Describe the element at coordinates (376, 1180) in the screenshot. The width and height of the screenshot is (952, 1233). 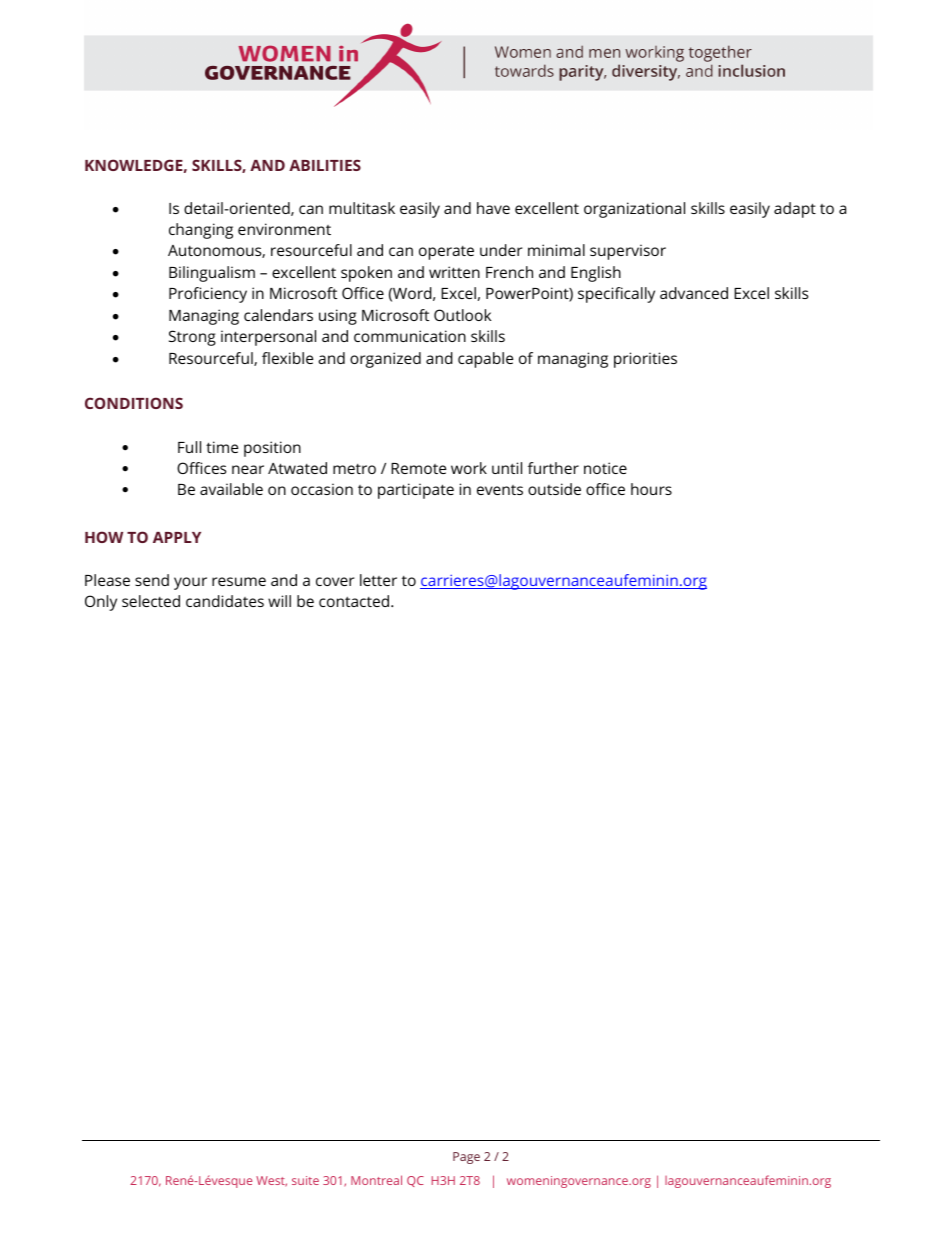
I see `Montreal` at that location.
